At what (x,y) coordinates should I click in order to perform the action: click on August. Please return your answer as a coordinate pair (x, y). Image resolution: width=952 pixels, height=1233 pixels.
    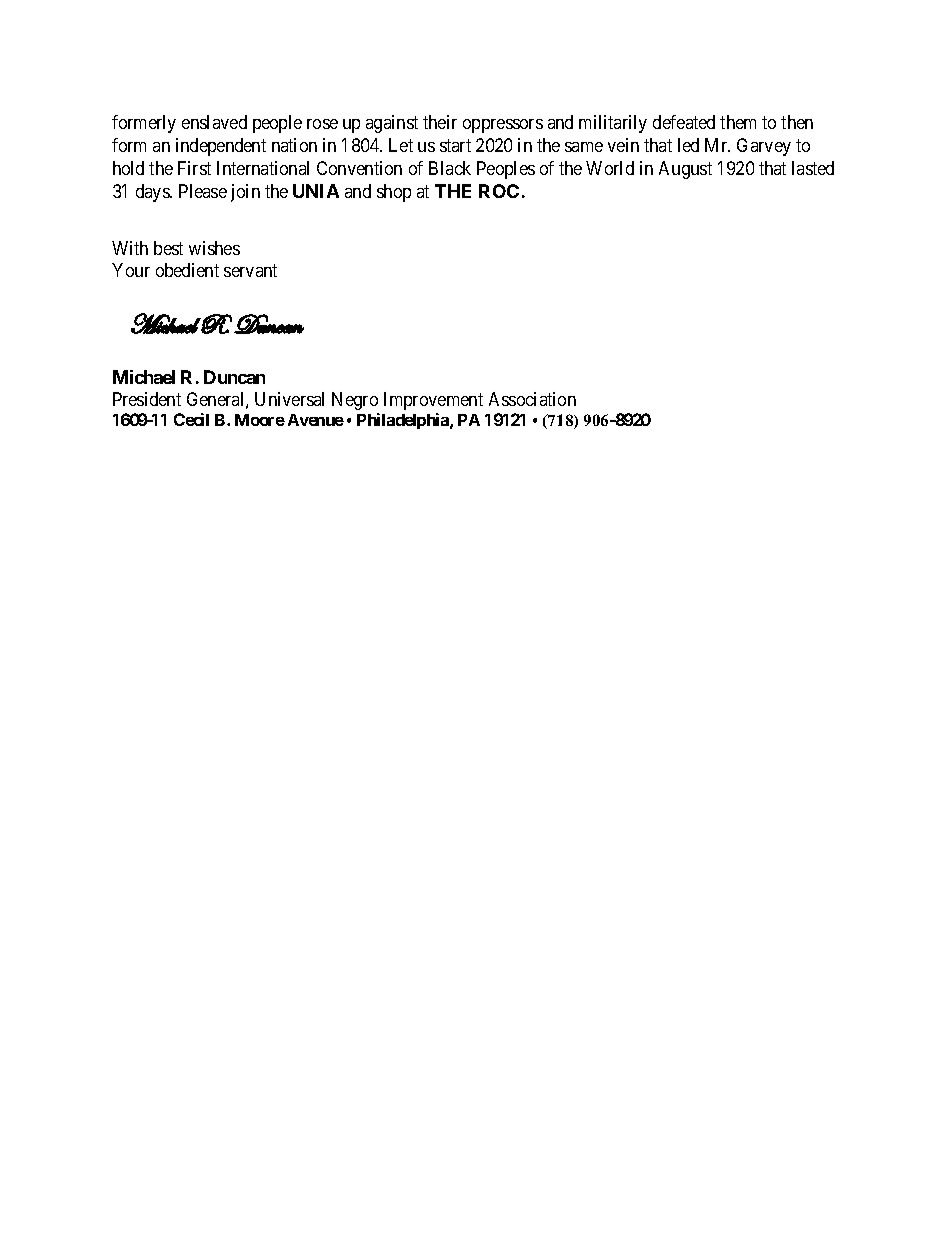
    Looking at the image, I should click on (685, 170).
